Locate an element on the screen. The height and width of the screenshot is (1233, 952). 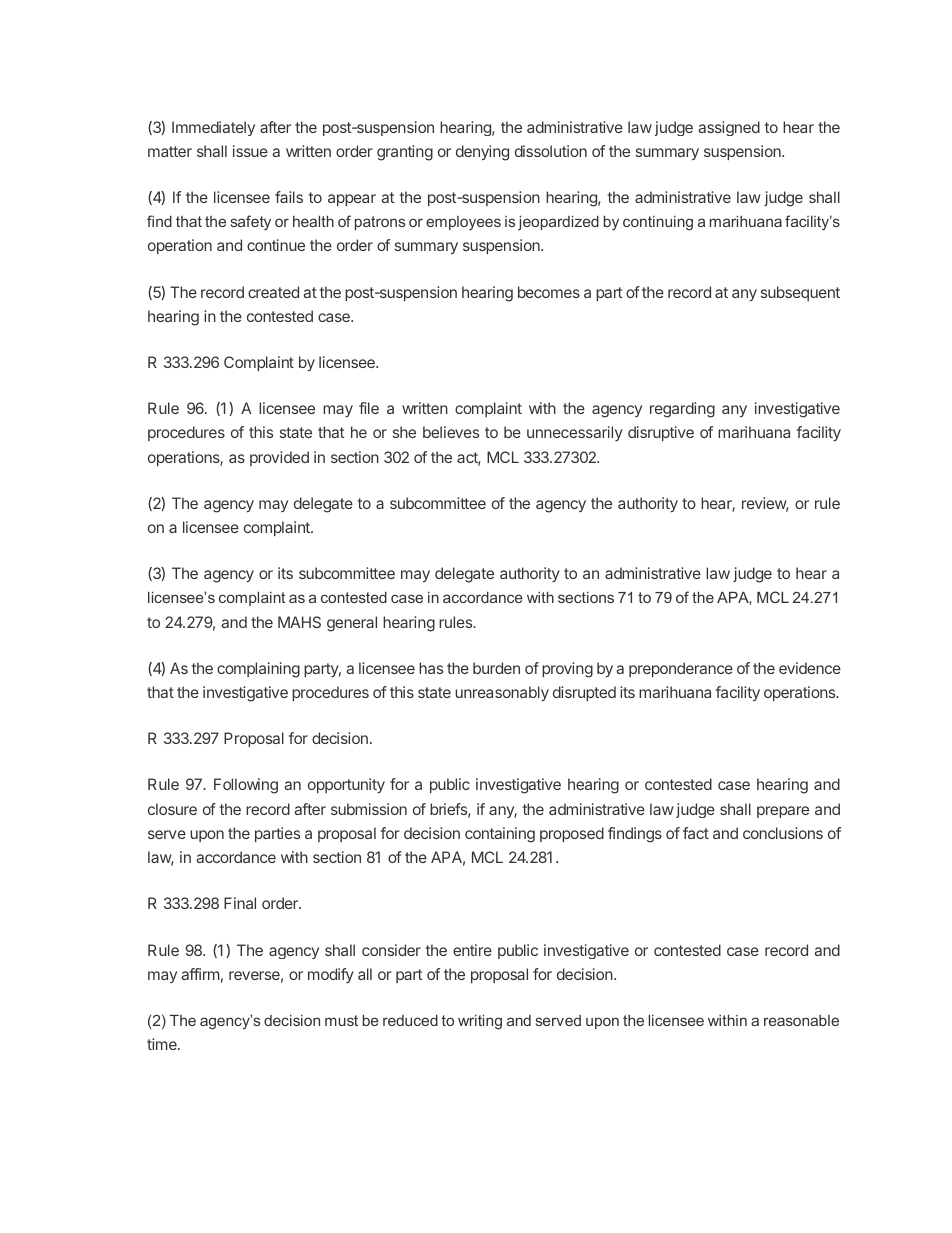
provided is located at coordinates (279, 458).
